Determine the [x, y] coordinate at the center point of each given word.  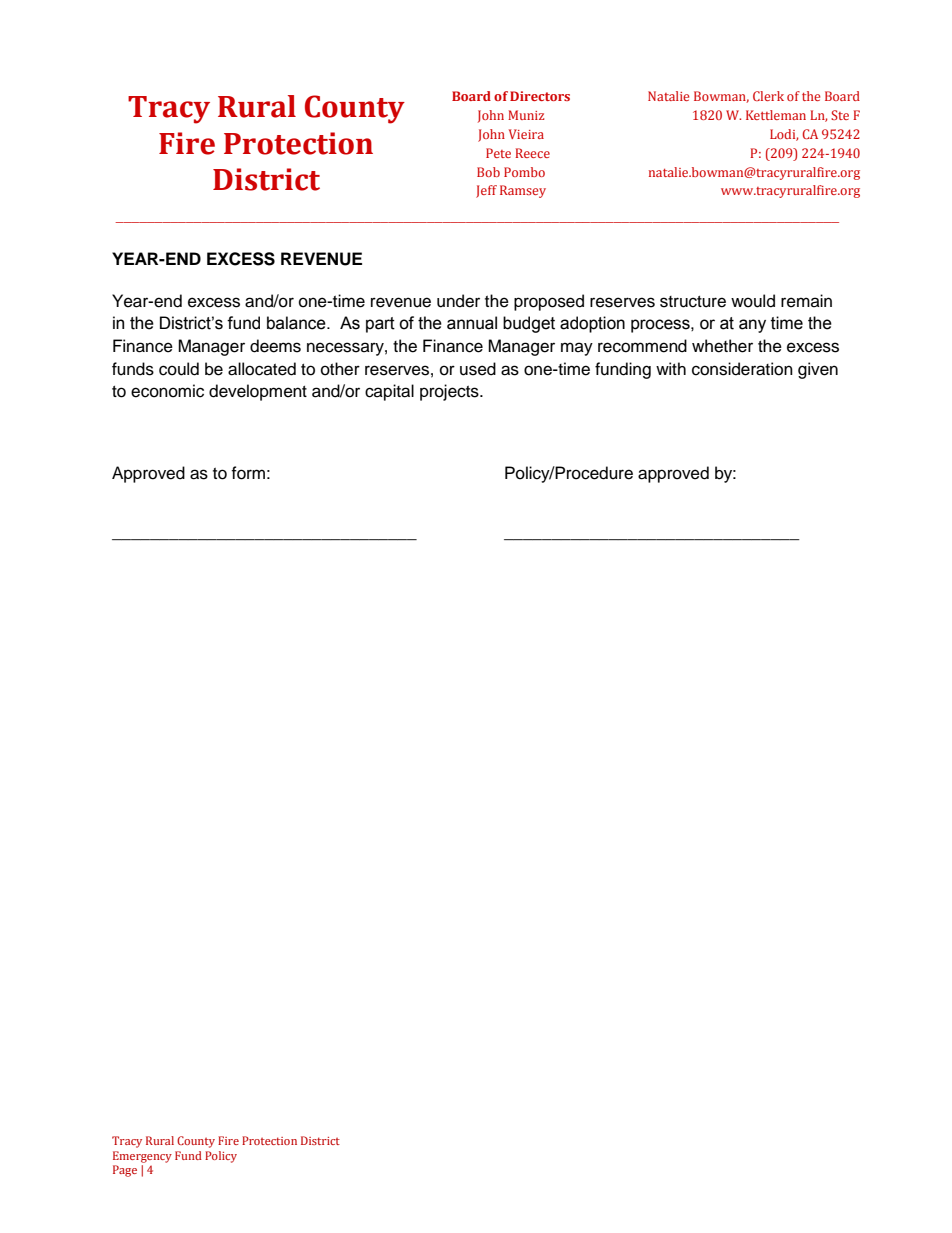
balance [297, 323]
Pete [498, 153]
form [248, 473]
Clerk [768, 96]
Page [125, 1171]
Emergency [142, 1157]
